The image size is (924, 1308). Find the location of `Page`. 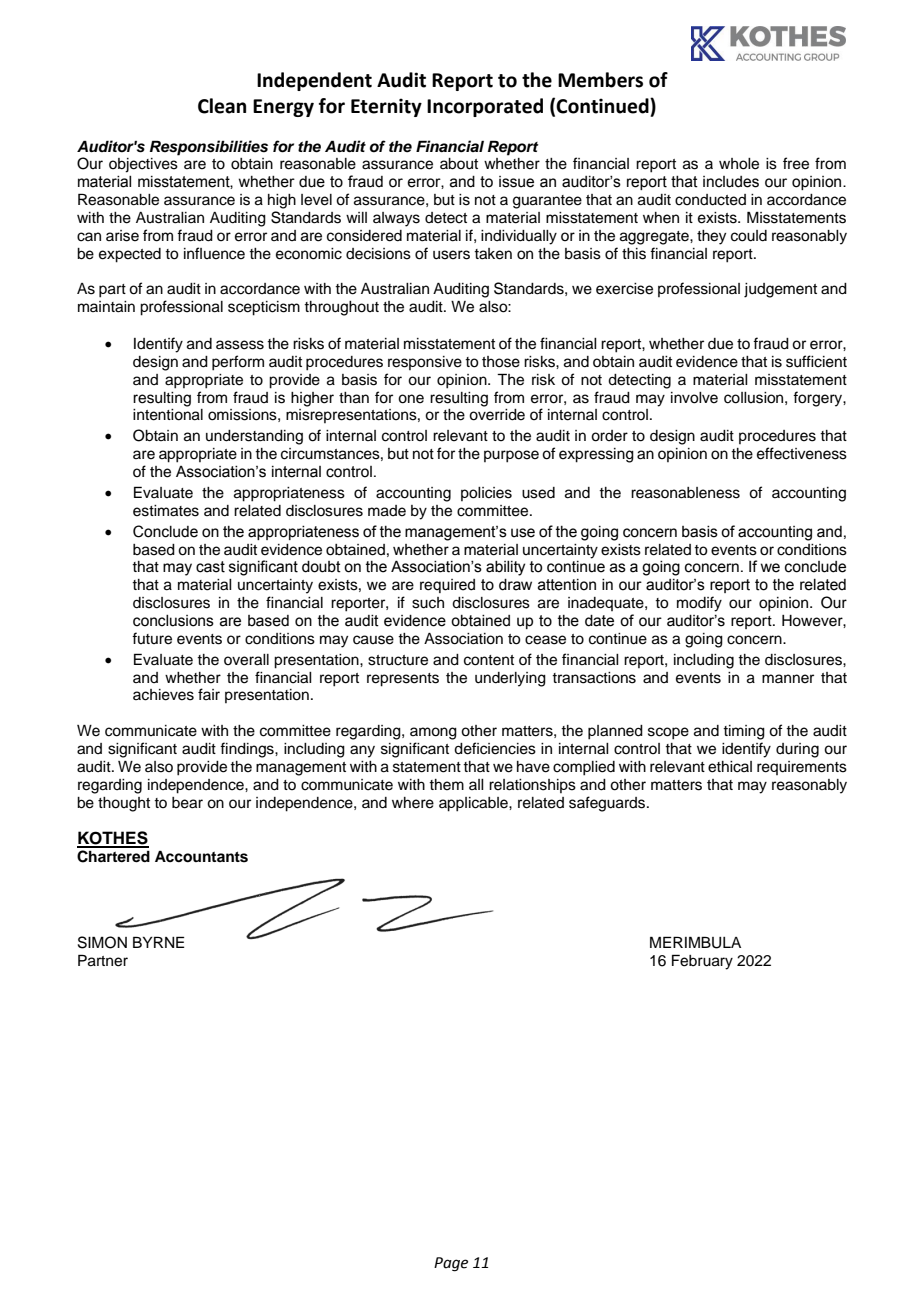

Page is located at coordinates (451, 1264).
